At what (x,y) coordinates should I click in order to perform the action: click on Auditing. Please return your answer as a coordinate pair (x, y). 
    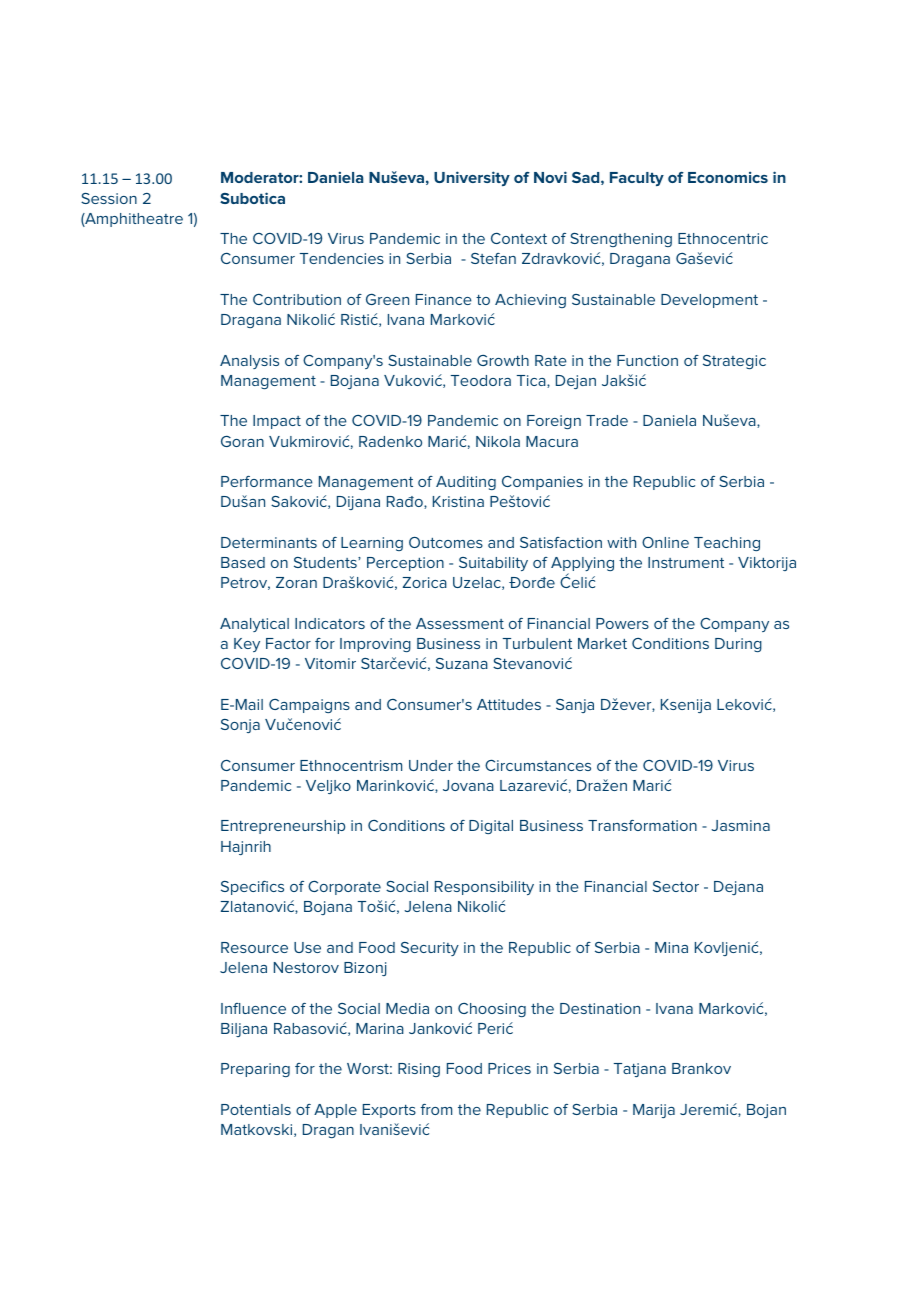
    Looking at the image, I should click on (466, 483).
